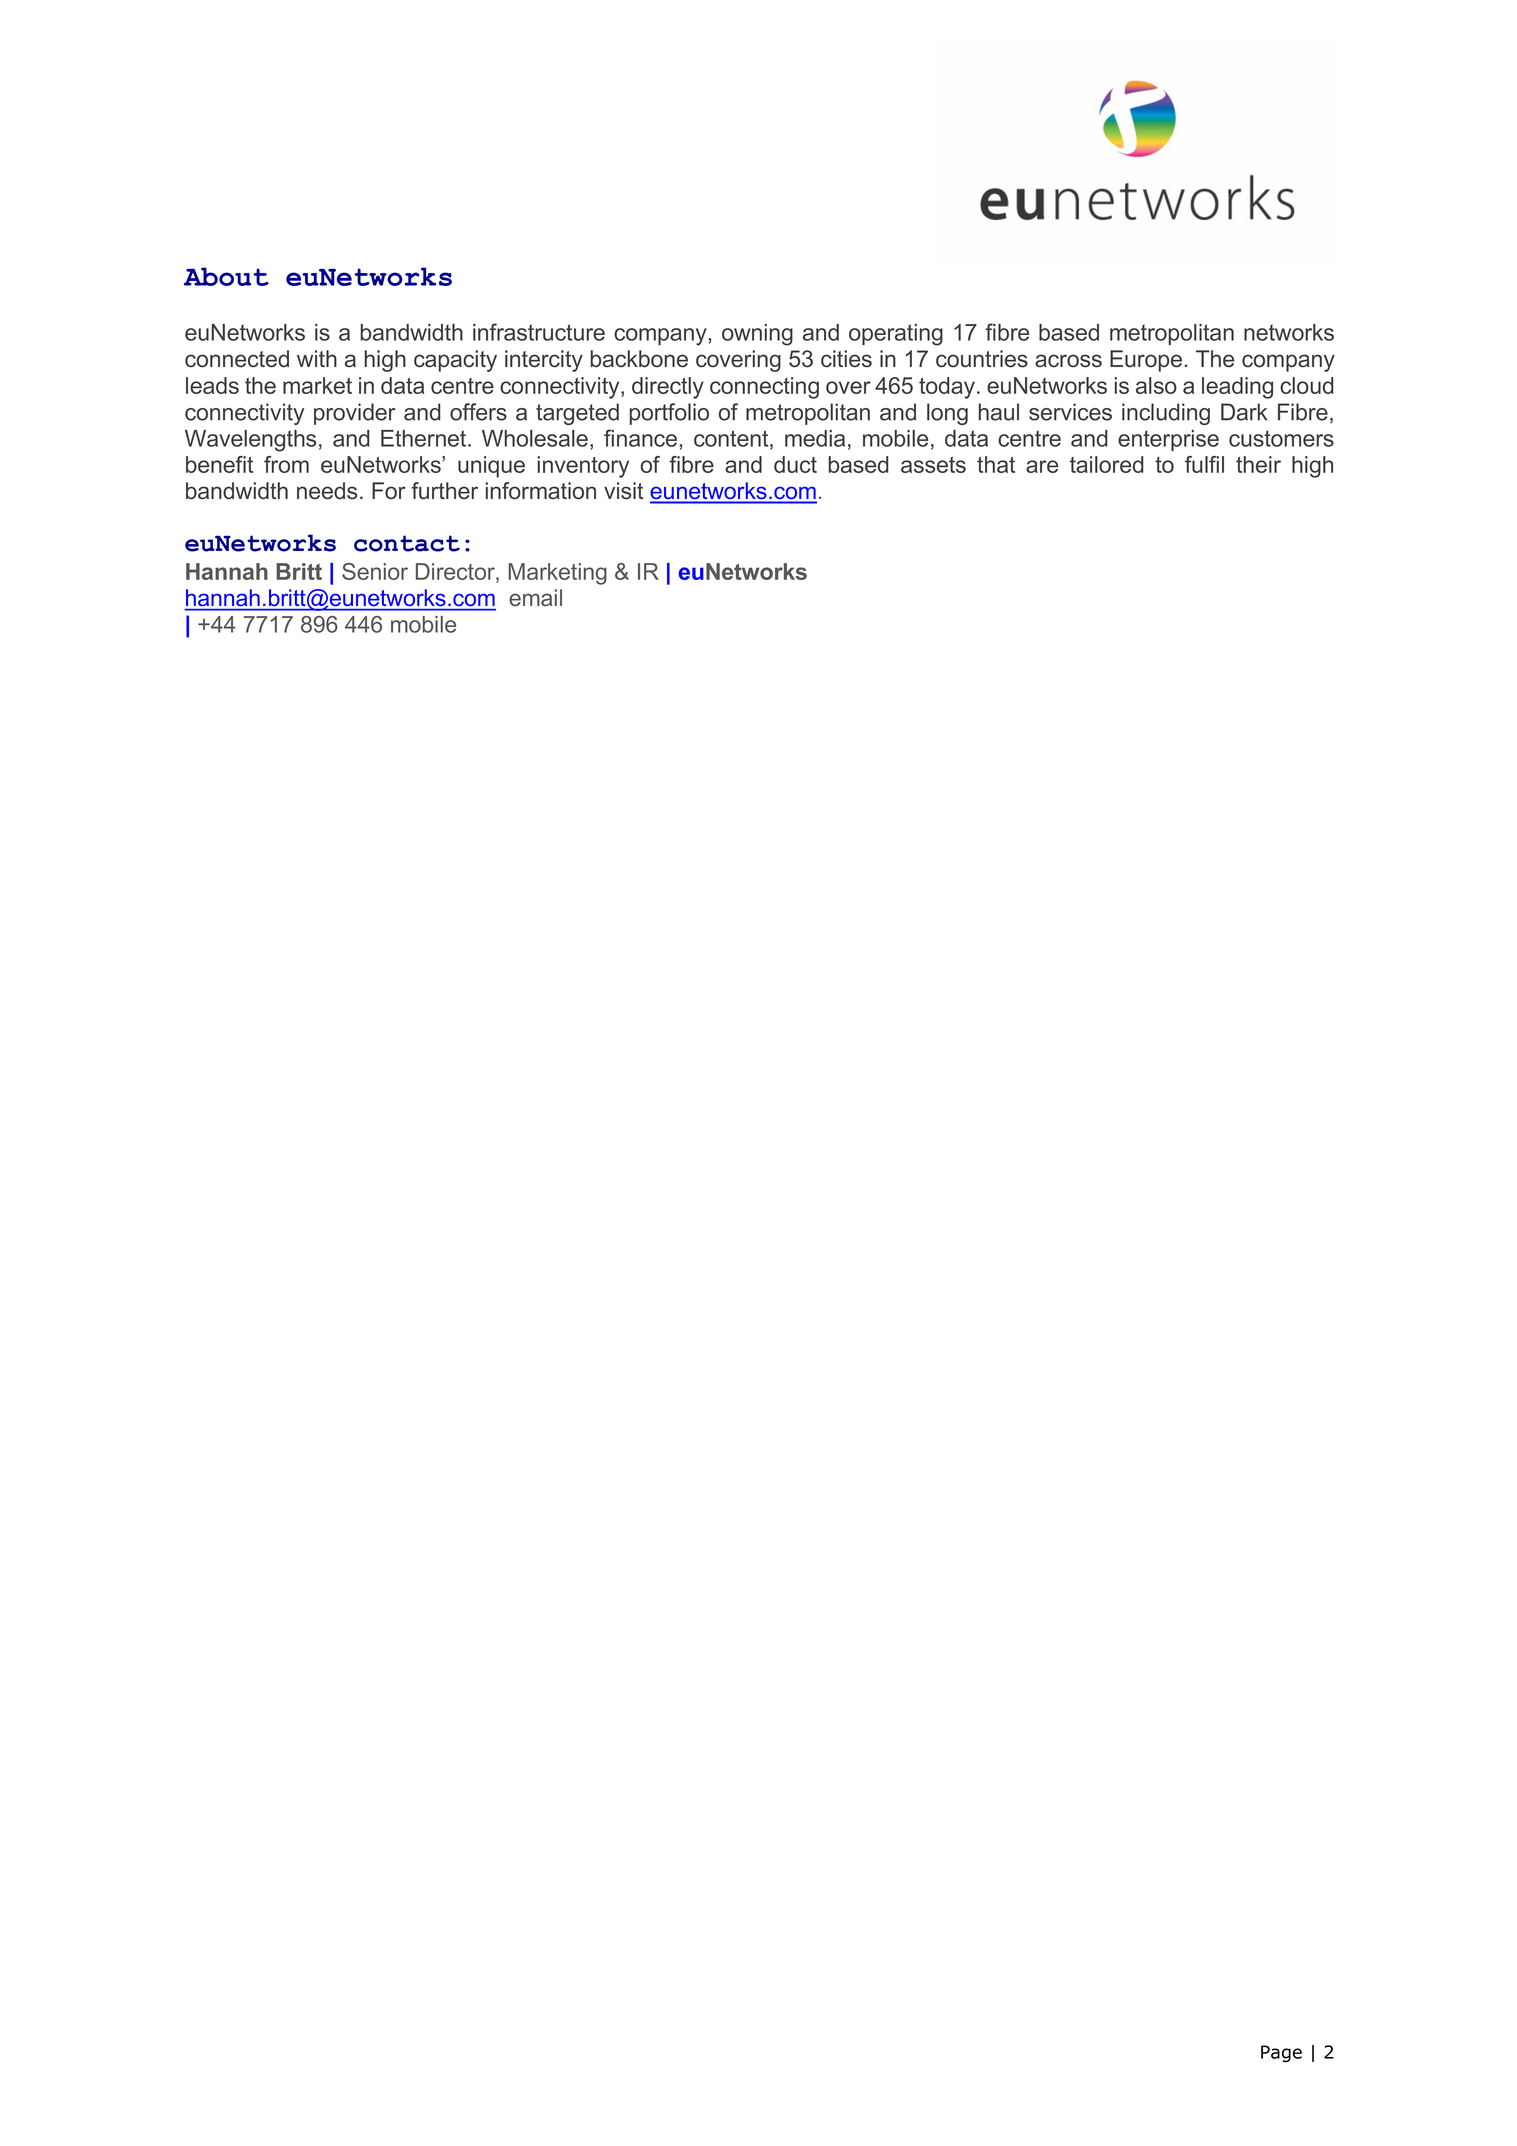  What do you see at coordinates (623, 491) in the screenshot?
I see `visit` at bounding box center [623, 491].
